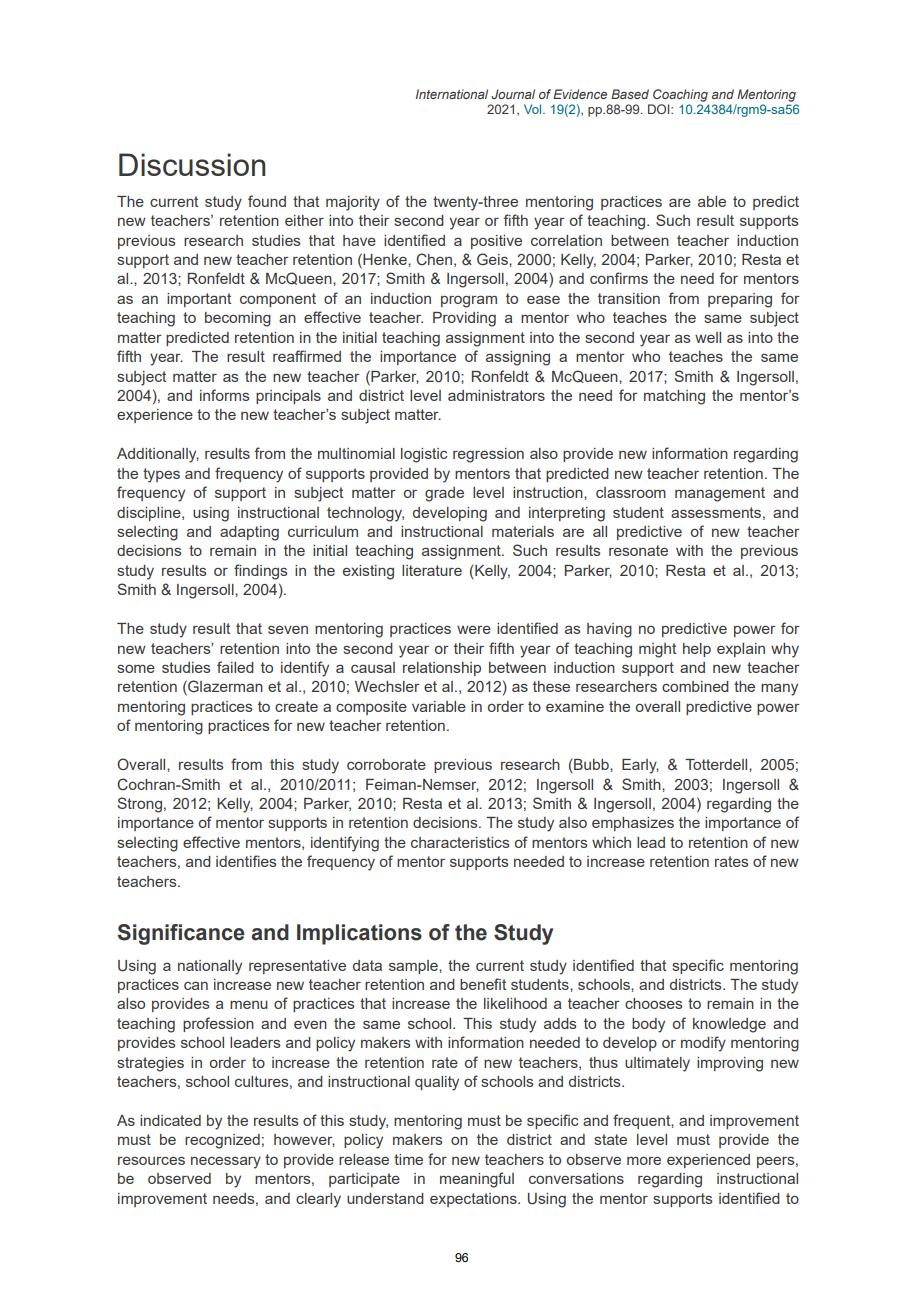 Image resolution: width=924 pixels, height=1307 pixels. What do you see at coordinates (452, 94) in the screenshot?
I see `International` at bounding box center [452, 94].
